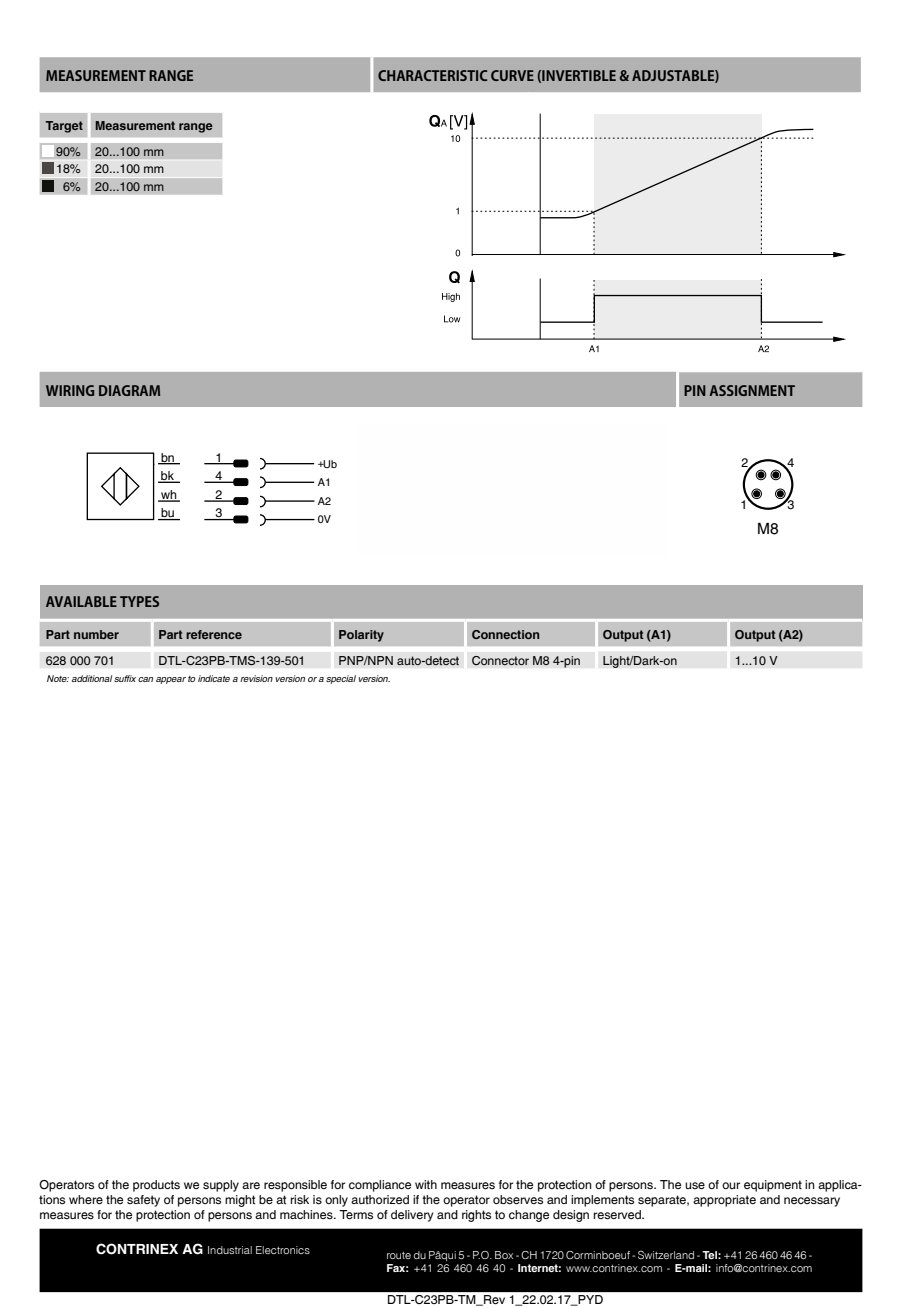 Image resolution: width=924 pixels, height=1308 pixels. I want to click on safety, so click(143, 1201).
